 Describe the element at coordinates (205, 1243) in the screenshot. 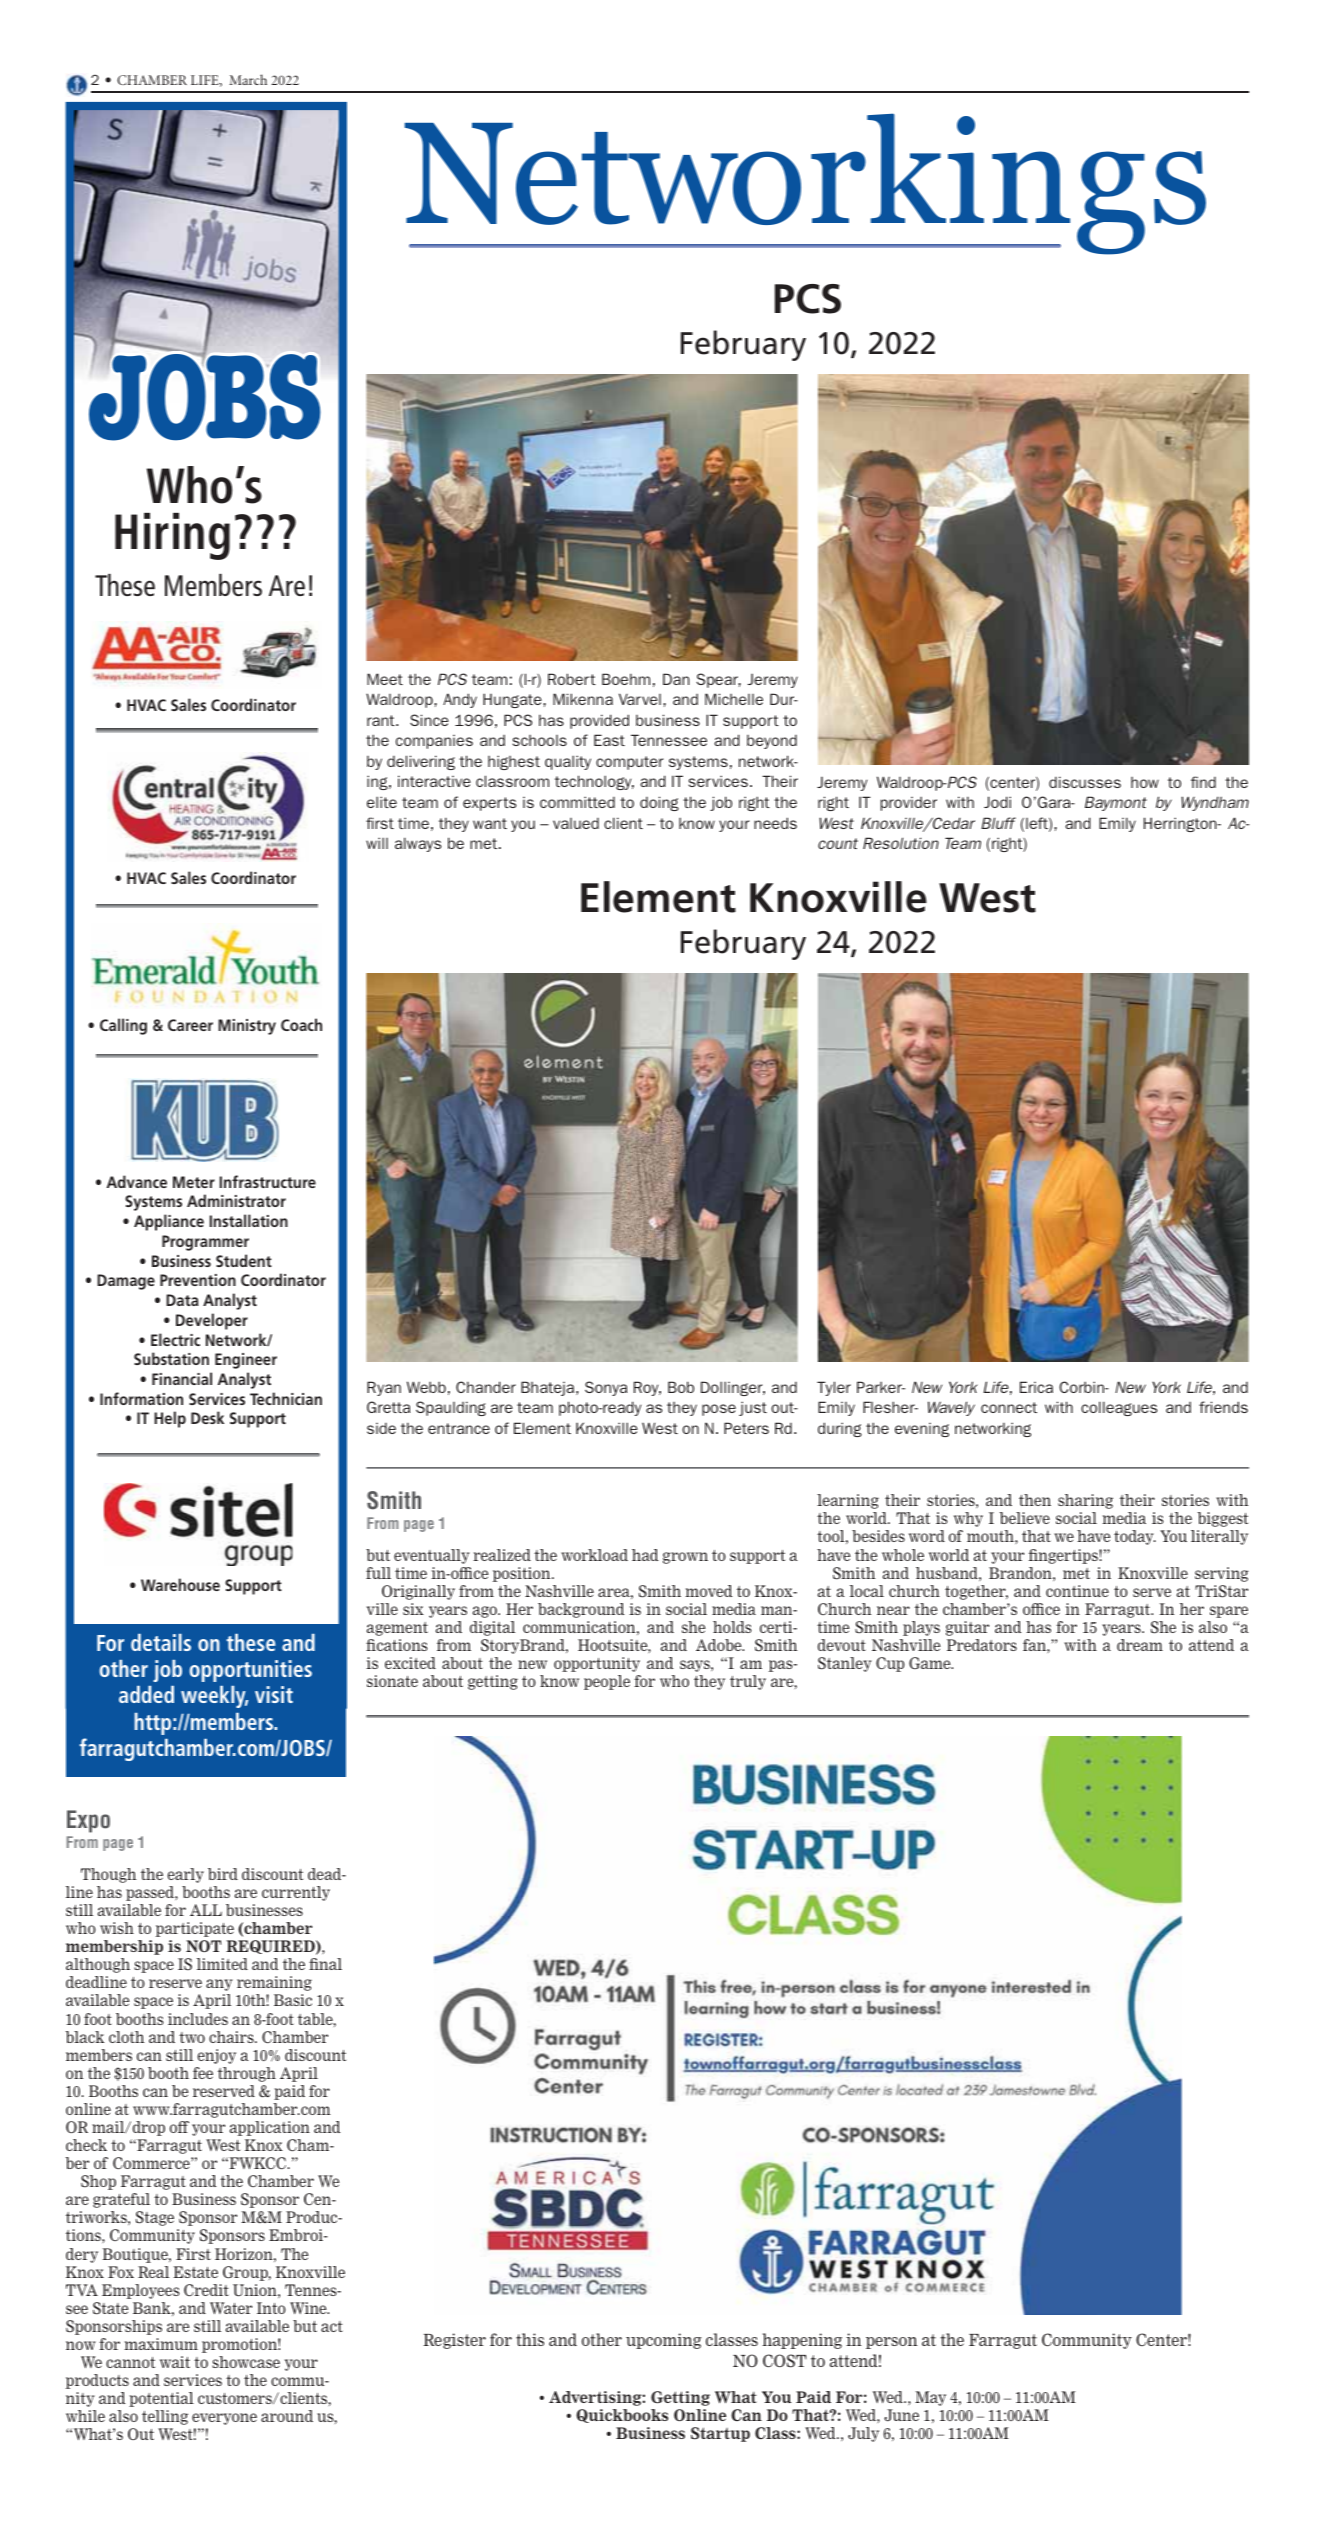

I see `Programmer` at that location.
